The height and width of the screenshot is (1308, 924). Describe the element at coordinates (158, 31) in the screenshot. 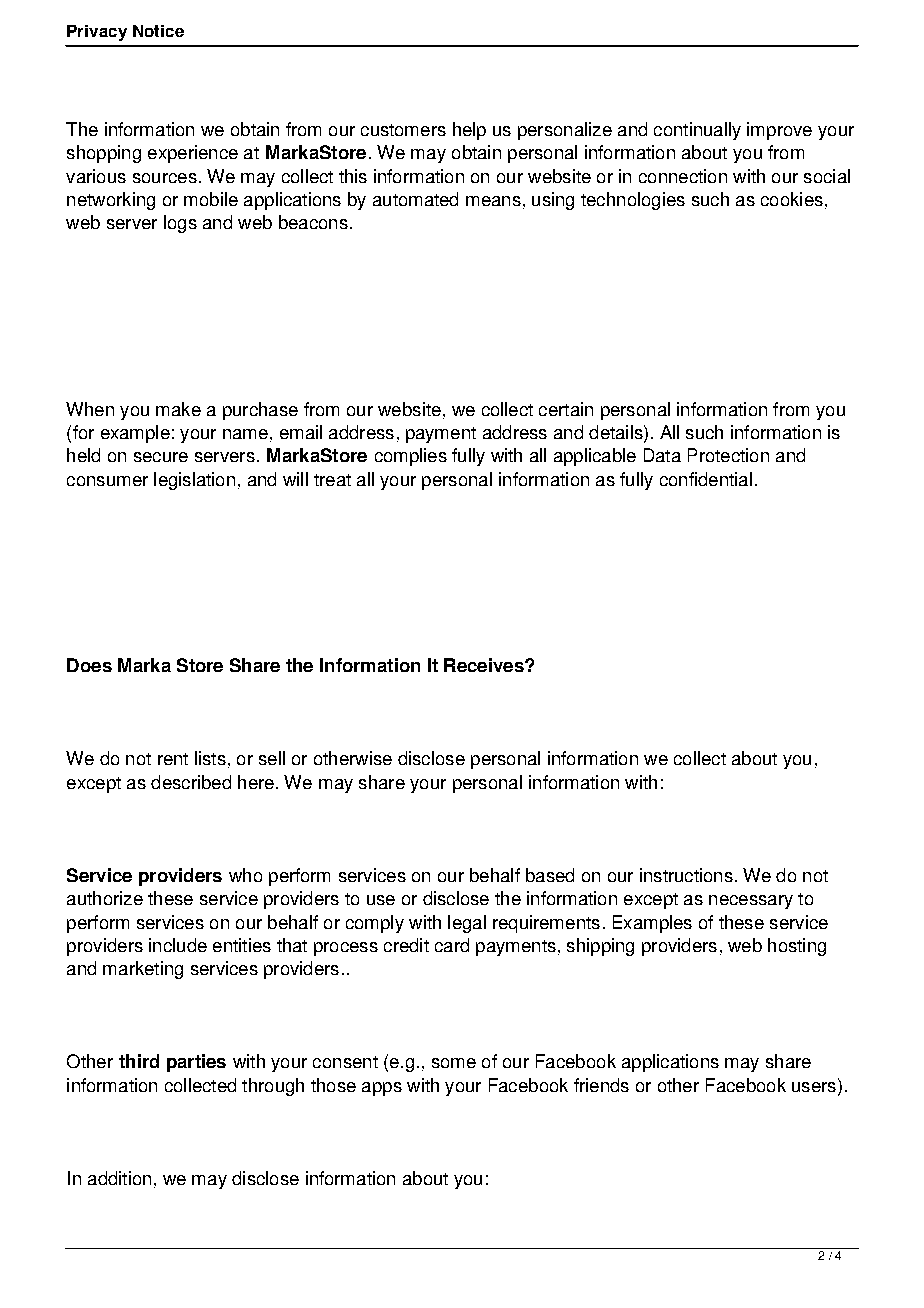

I see `Notice` at that location.
